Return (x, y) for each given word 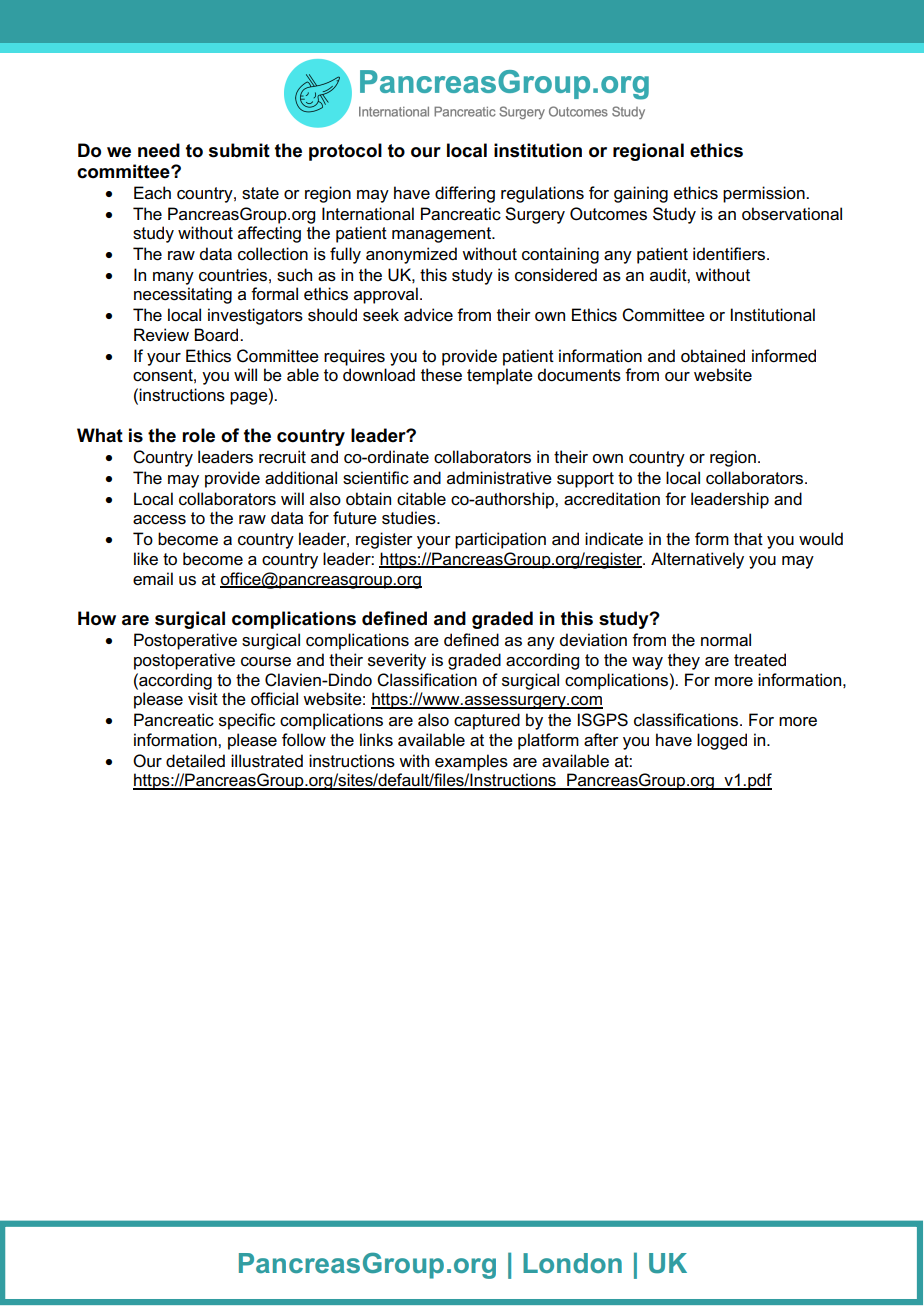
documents (579, 375)
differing (465, 194)
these (441, 375)
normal (726, 640)
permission (765, 194)
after (601, 740)
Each (152, 193)
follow (304, 740)
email (153, 579)
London (572, 1263)
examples (471, 762)
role (198, 435)
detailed (195, 761)
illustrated (267, 761)
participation (500, 540)
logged (722, 741)
